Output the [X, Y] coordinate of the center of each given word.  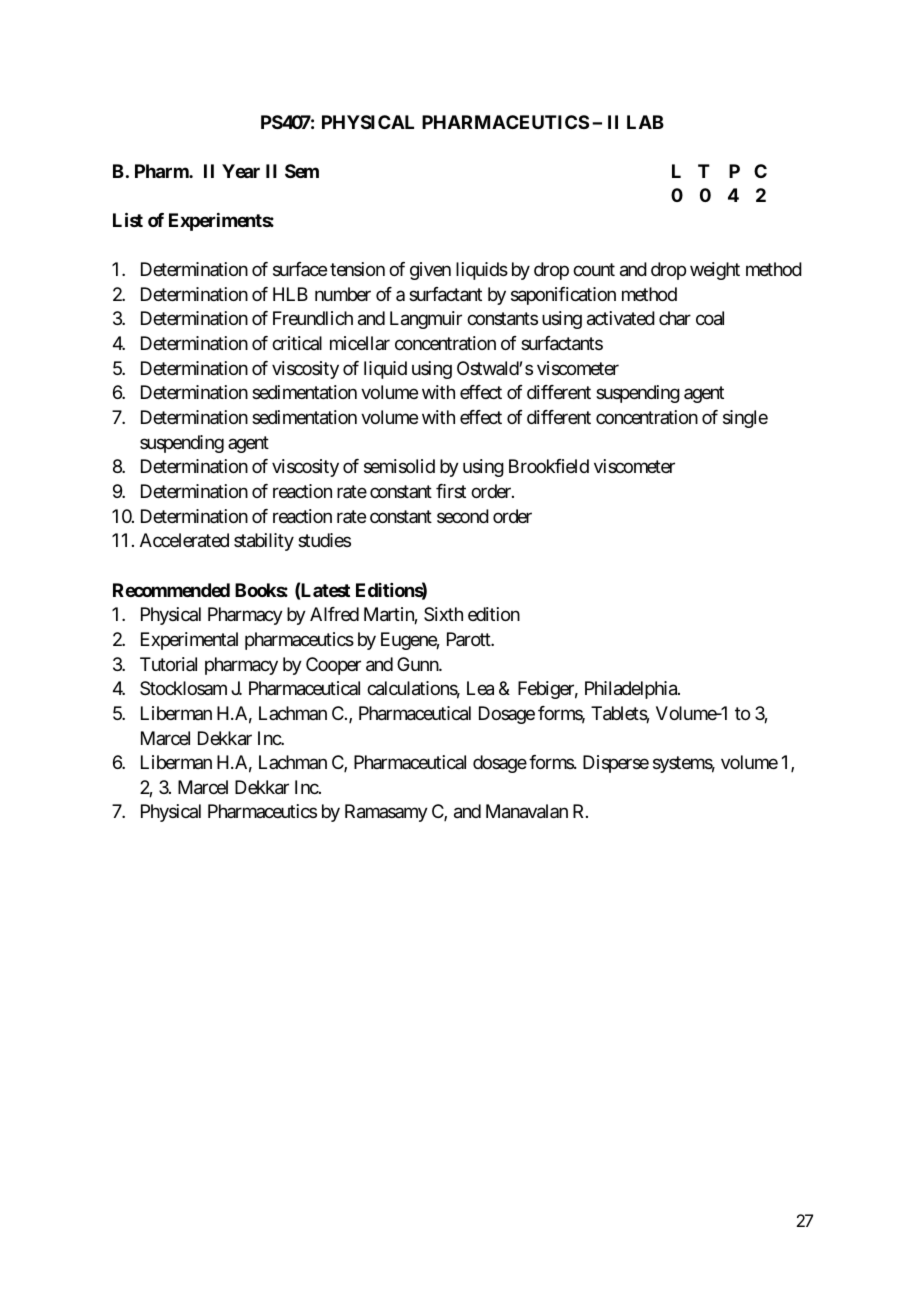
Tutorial [168, 664]
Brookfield [549, 466]
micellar [360, 343]
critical [297, 343]
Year [241, 171]
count [594, 269]
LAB [645, 122]
